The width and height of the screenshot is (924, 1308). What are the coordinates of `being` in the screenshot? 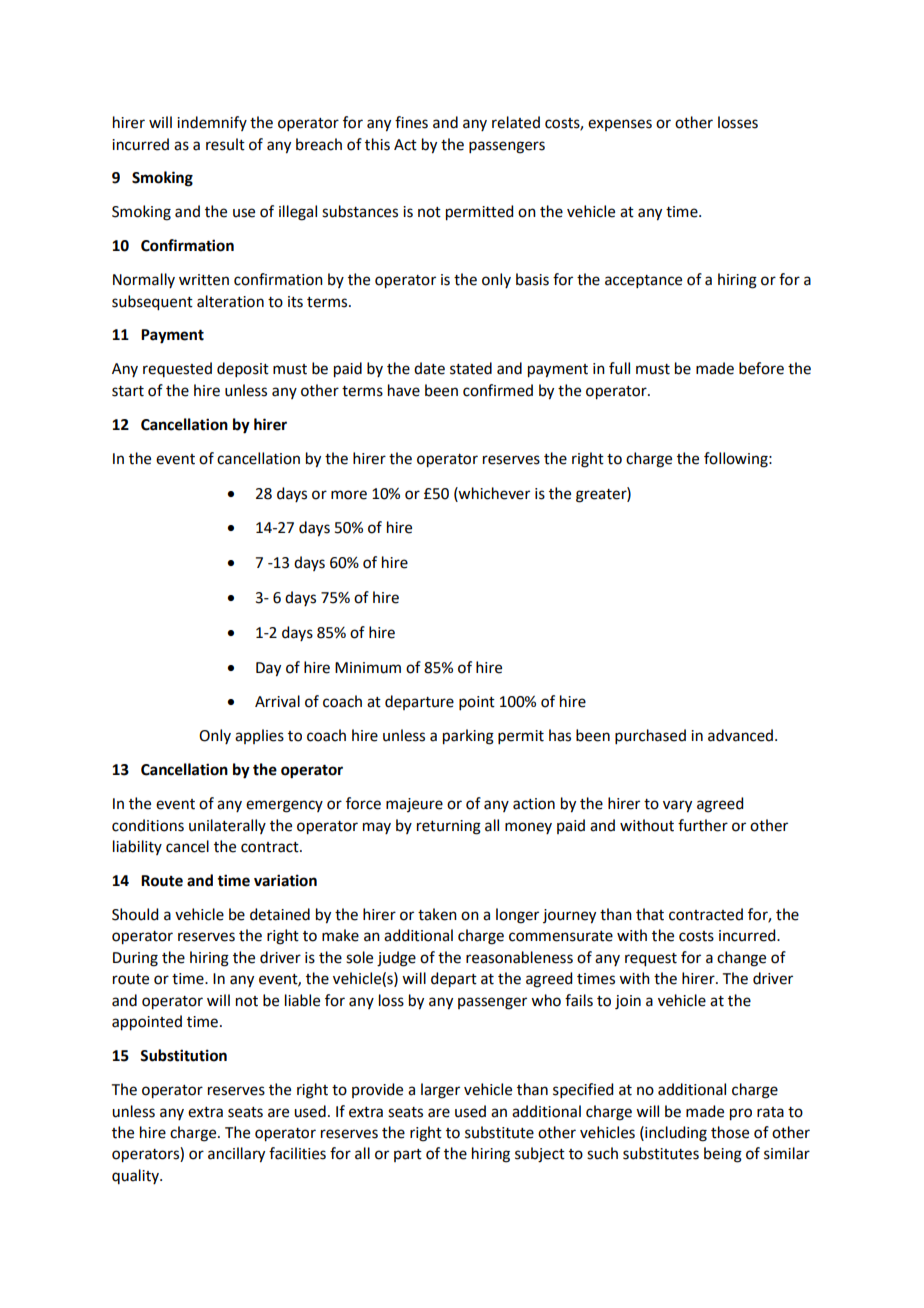 It's located at (723, 1155).
